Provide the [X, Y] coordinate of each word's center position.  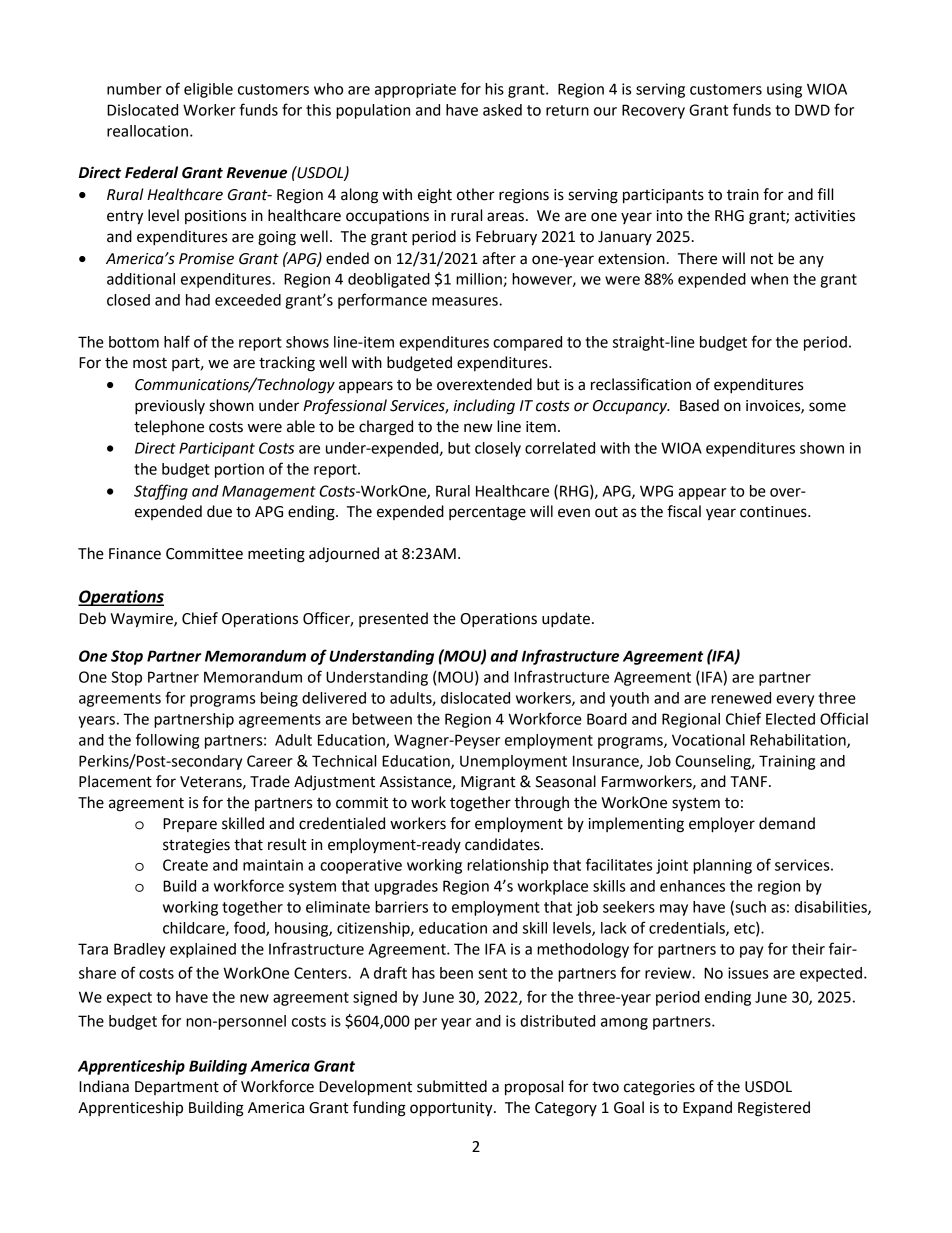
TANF [748, 781]
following [167, 741]
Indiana [104, 1086]
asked [502, 110]
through [541, 804]
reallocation [149, 131]
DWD [812, 110]
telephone [169, 427]
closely [498, 449]
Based [699, 405]
